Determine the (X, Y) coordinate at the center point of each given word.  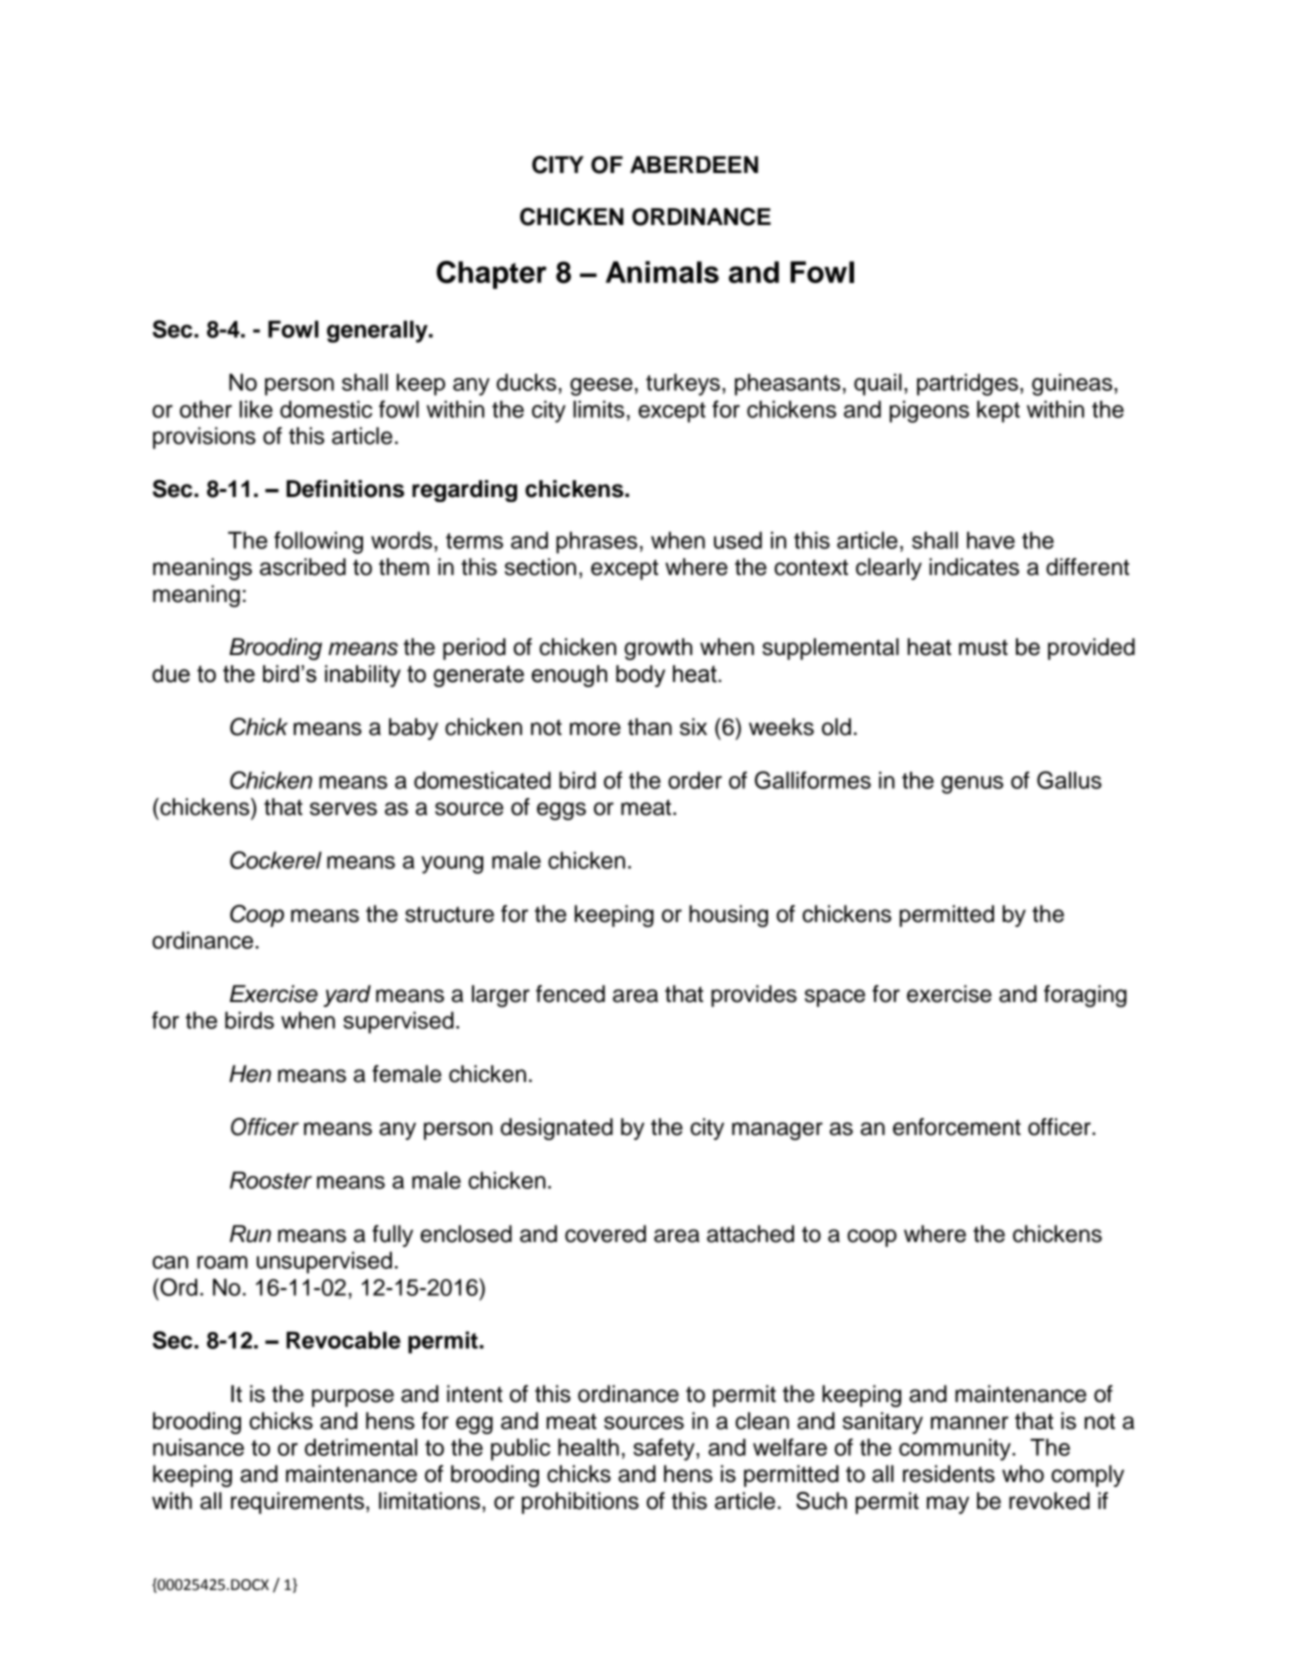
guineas (1073, 384)
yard (347, 996)
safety (665, 1449)
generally (378, 331)
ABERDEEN (694, 164)
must (983, 647)
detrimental (361, 1447)
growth (658, 649)
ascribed (303, 567)
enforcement (957, 1127)
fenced (570, 994)
